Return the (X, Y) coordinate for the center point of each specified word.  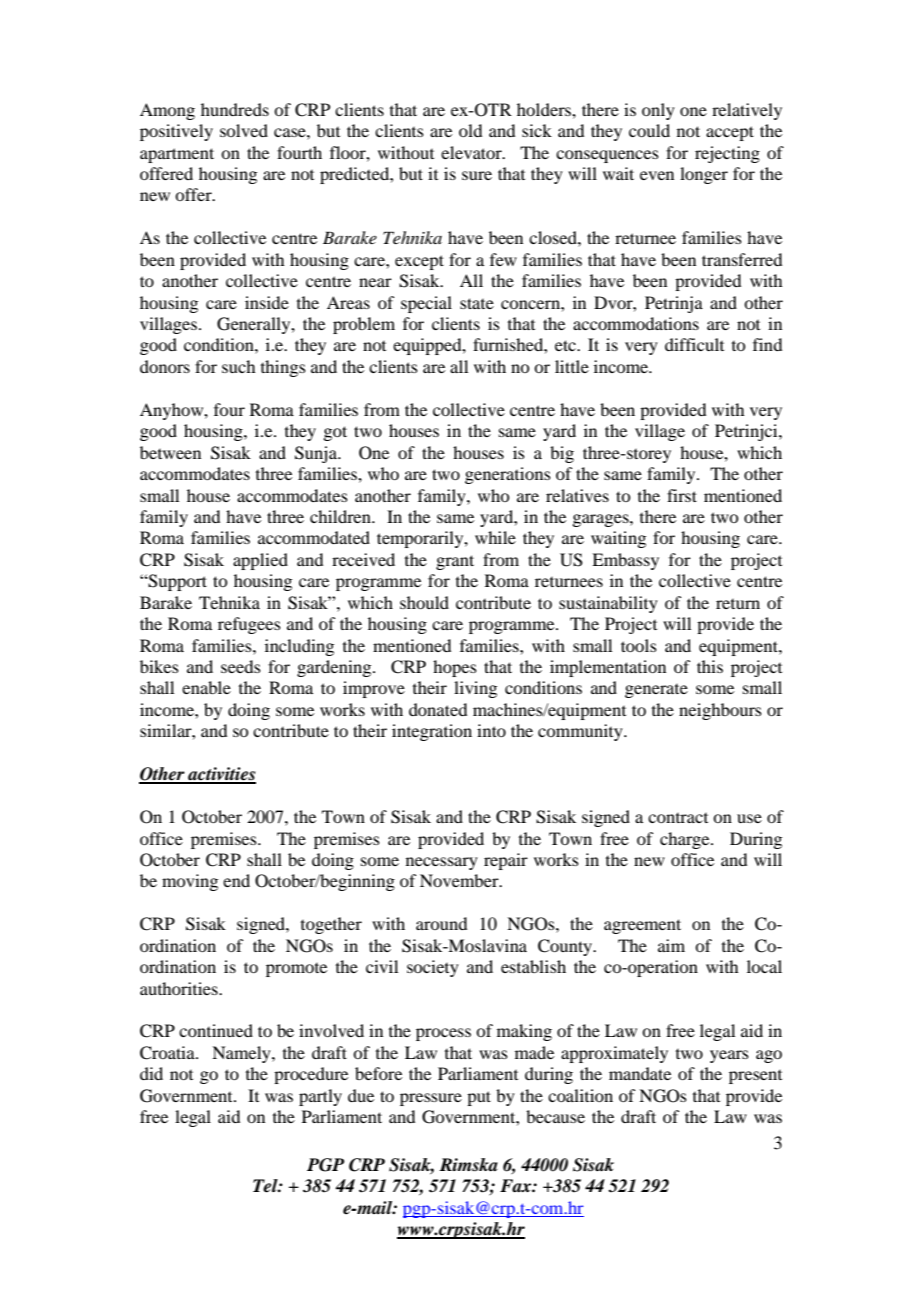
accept (730, 133)
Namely (242, 1054)
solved (244, 130)
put (479, 1098)
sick (537, 130)
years (729, 1056)
